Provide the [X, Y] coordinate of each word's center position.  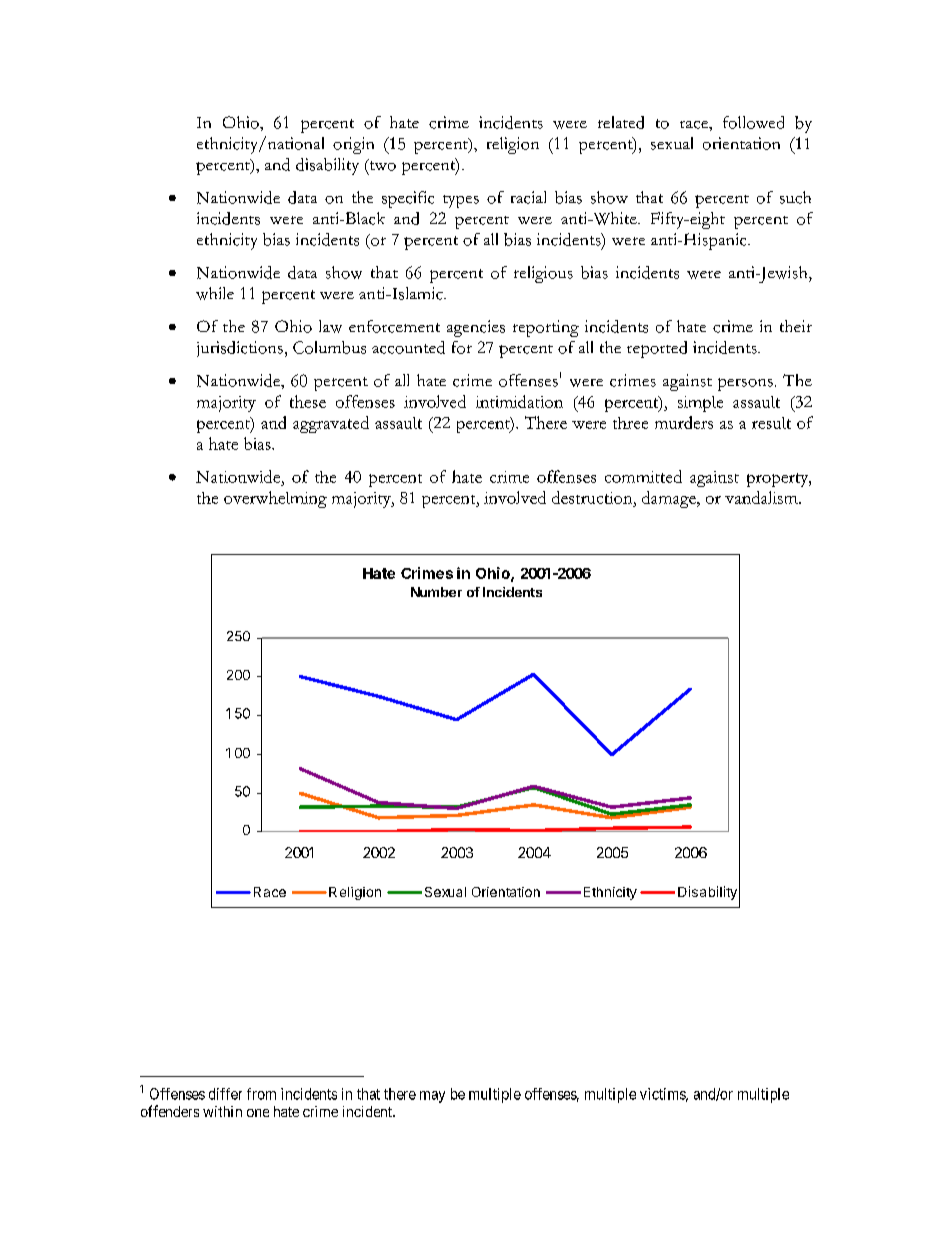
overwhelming [275, 499]
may [432, 1097]
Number [436, 592]
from [261, 1094]
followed [753, 122]
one [258, 1113]
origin [353, 145]
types [461, 201]
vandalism [762, 497]
